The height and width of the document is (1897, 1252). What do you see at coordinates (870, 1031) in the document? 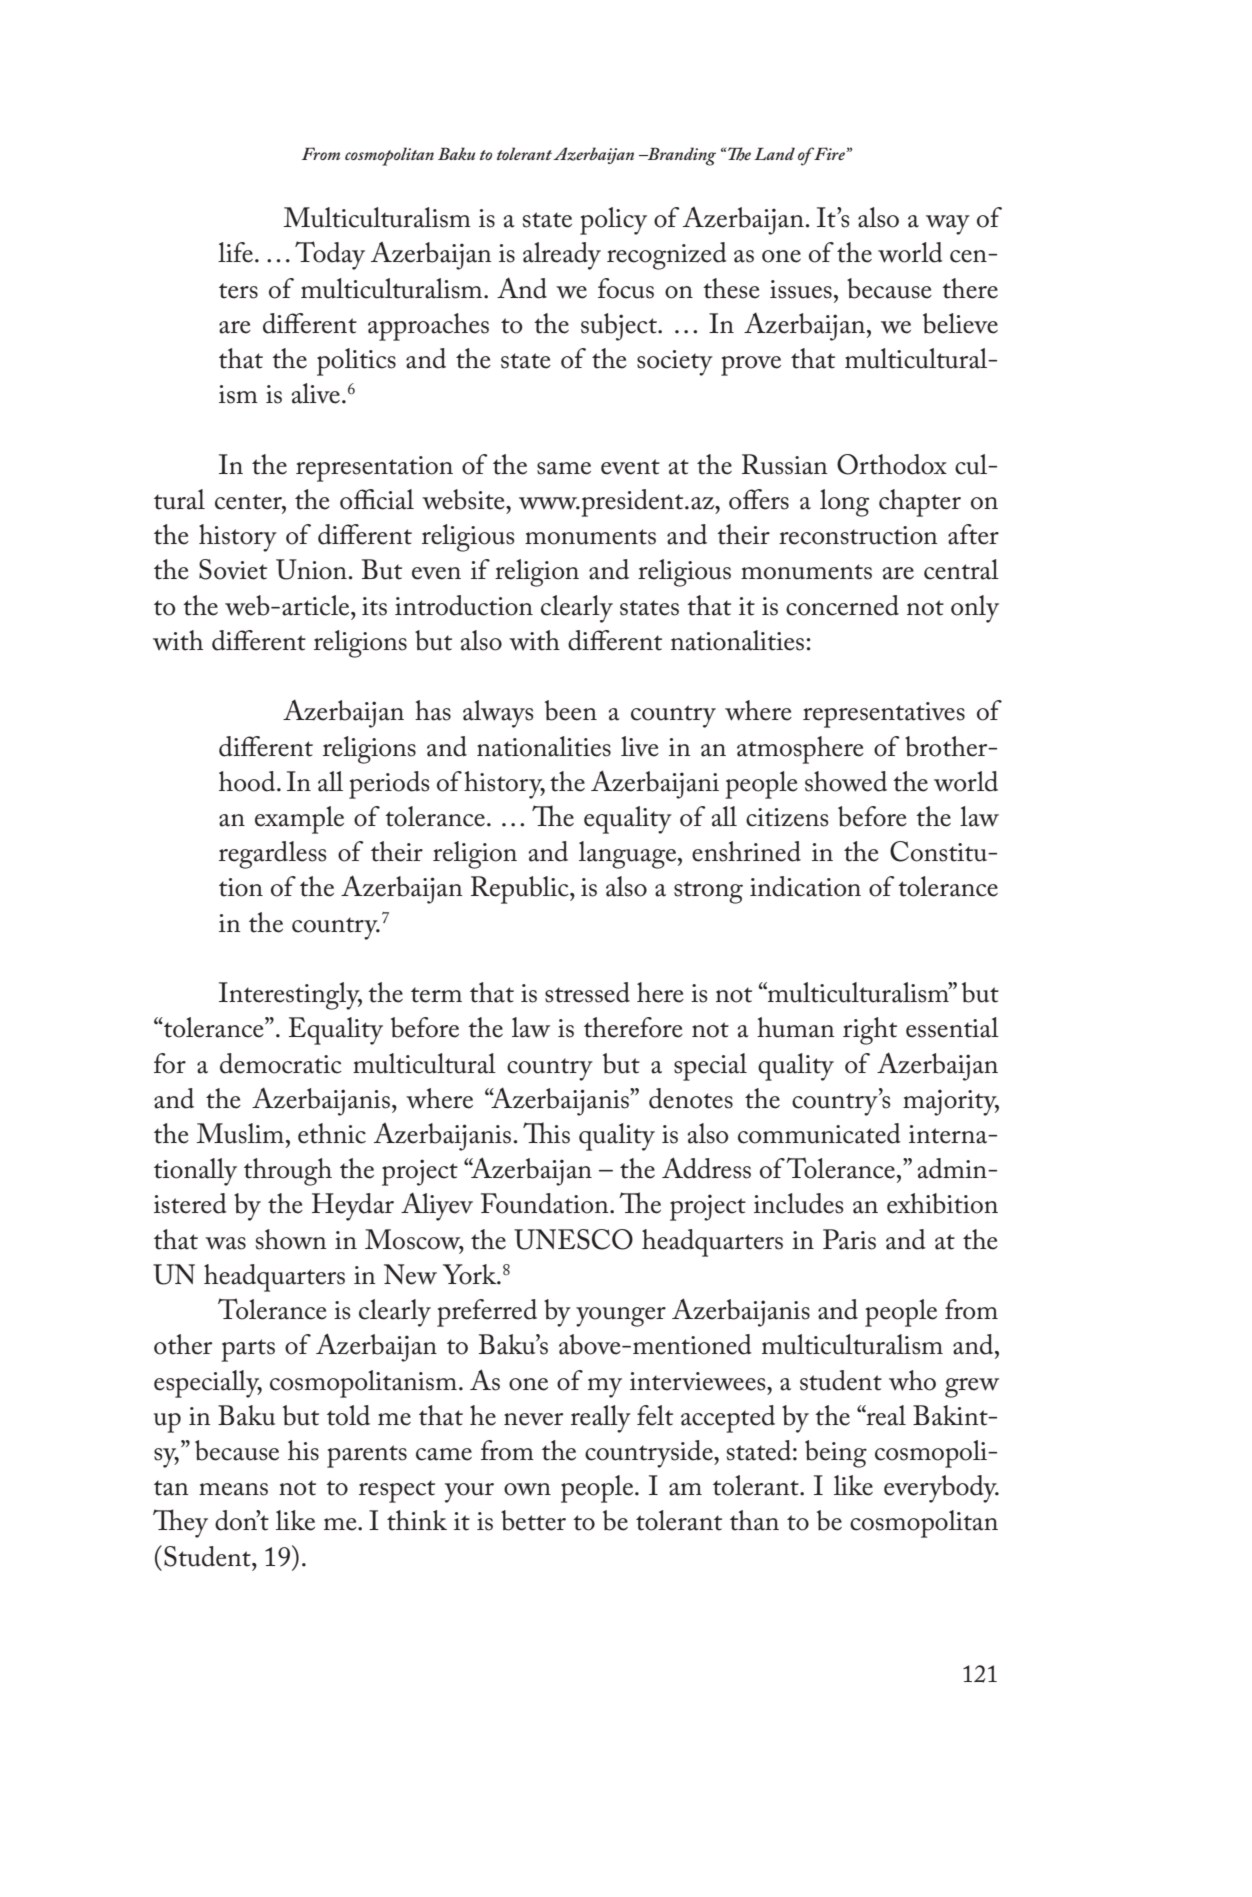
I see `right` at bounding box center [870, 1031].
